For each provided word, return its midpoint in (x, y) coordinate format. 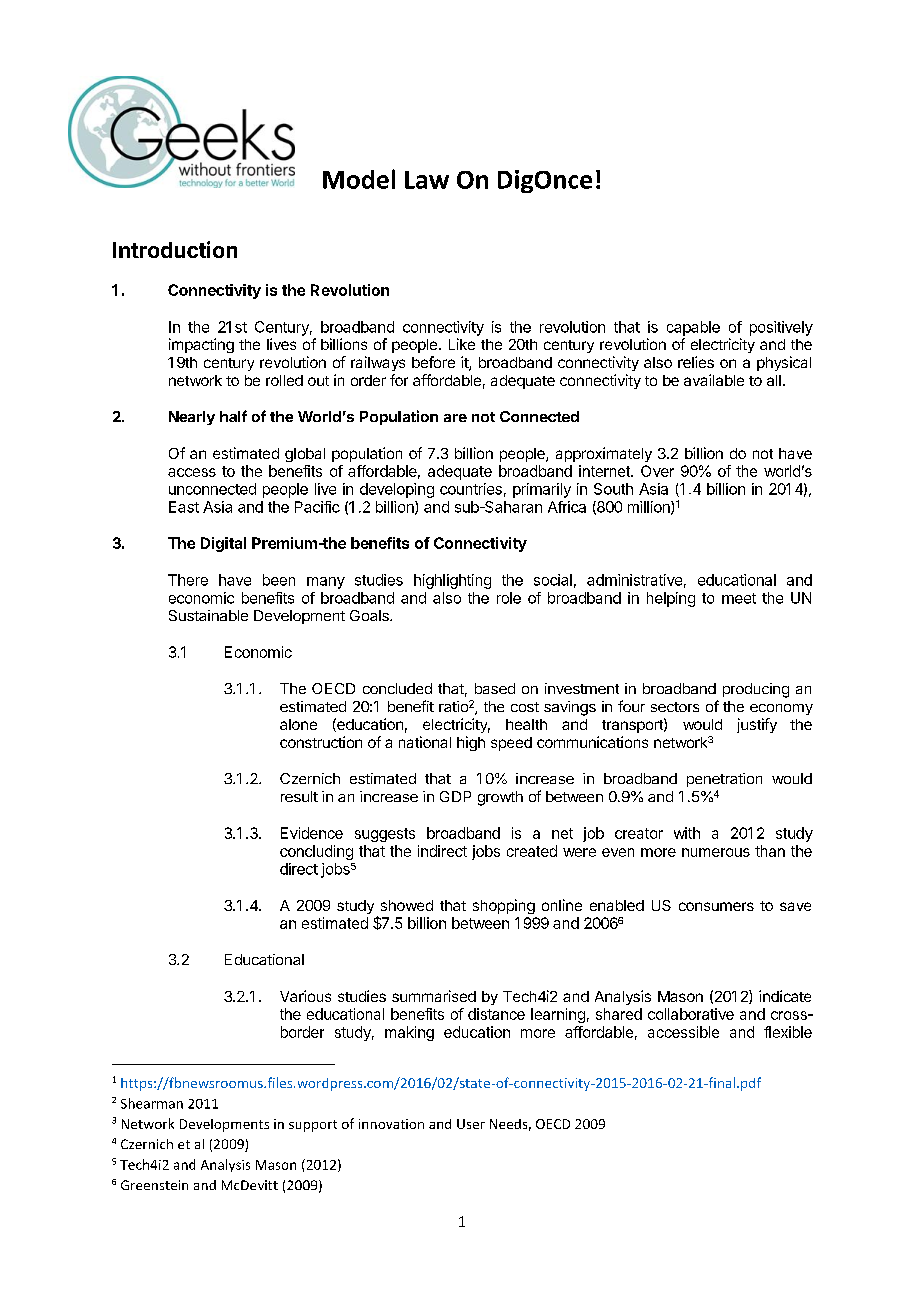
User (471, 1124)
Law (427, 180)
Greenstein (154, 1185)
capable (693, 328)
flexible (788, 1032)
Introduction (175, 249)
